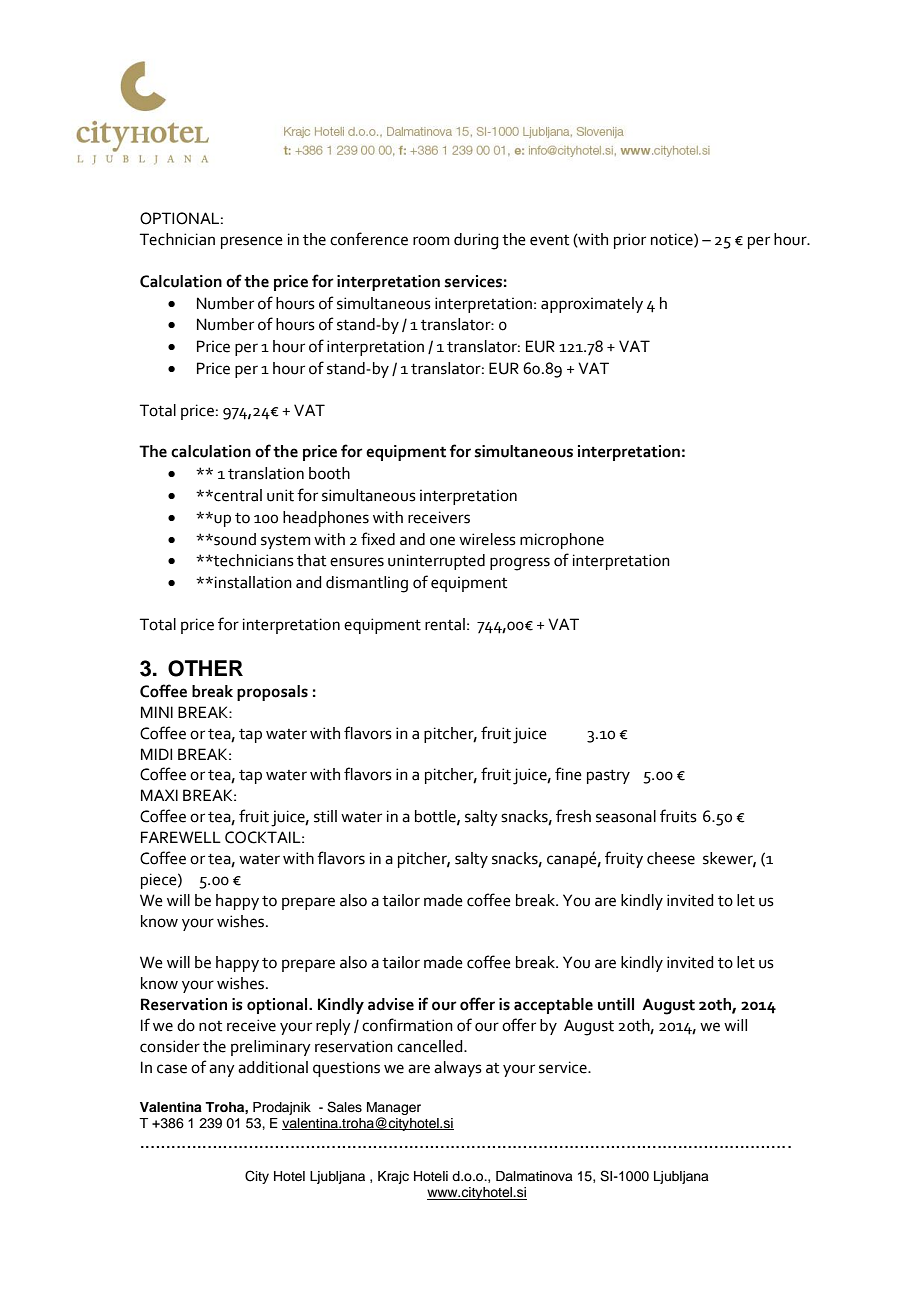 The width and height of the image is (924, 1309). What do you see at coordinates (445, 624) in the image?
I see `rental` at bounding box center [445, 624].
